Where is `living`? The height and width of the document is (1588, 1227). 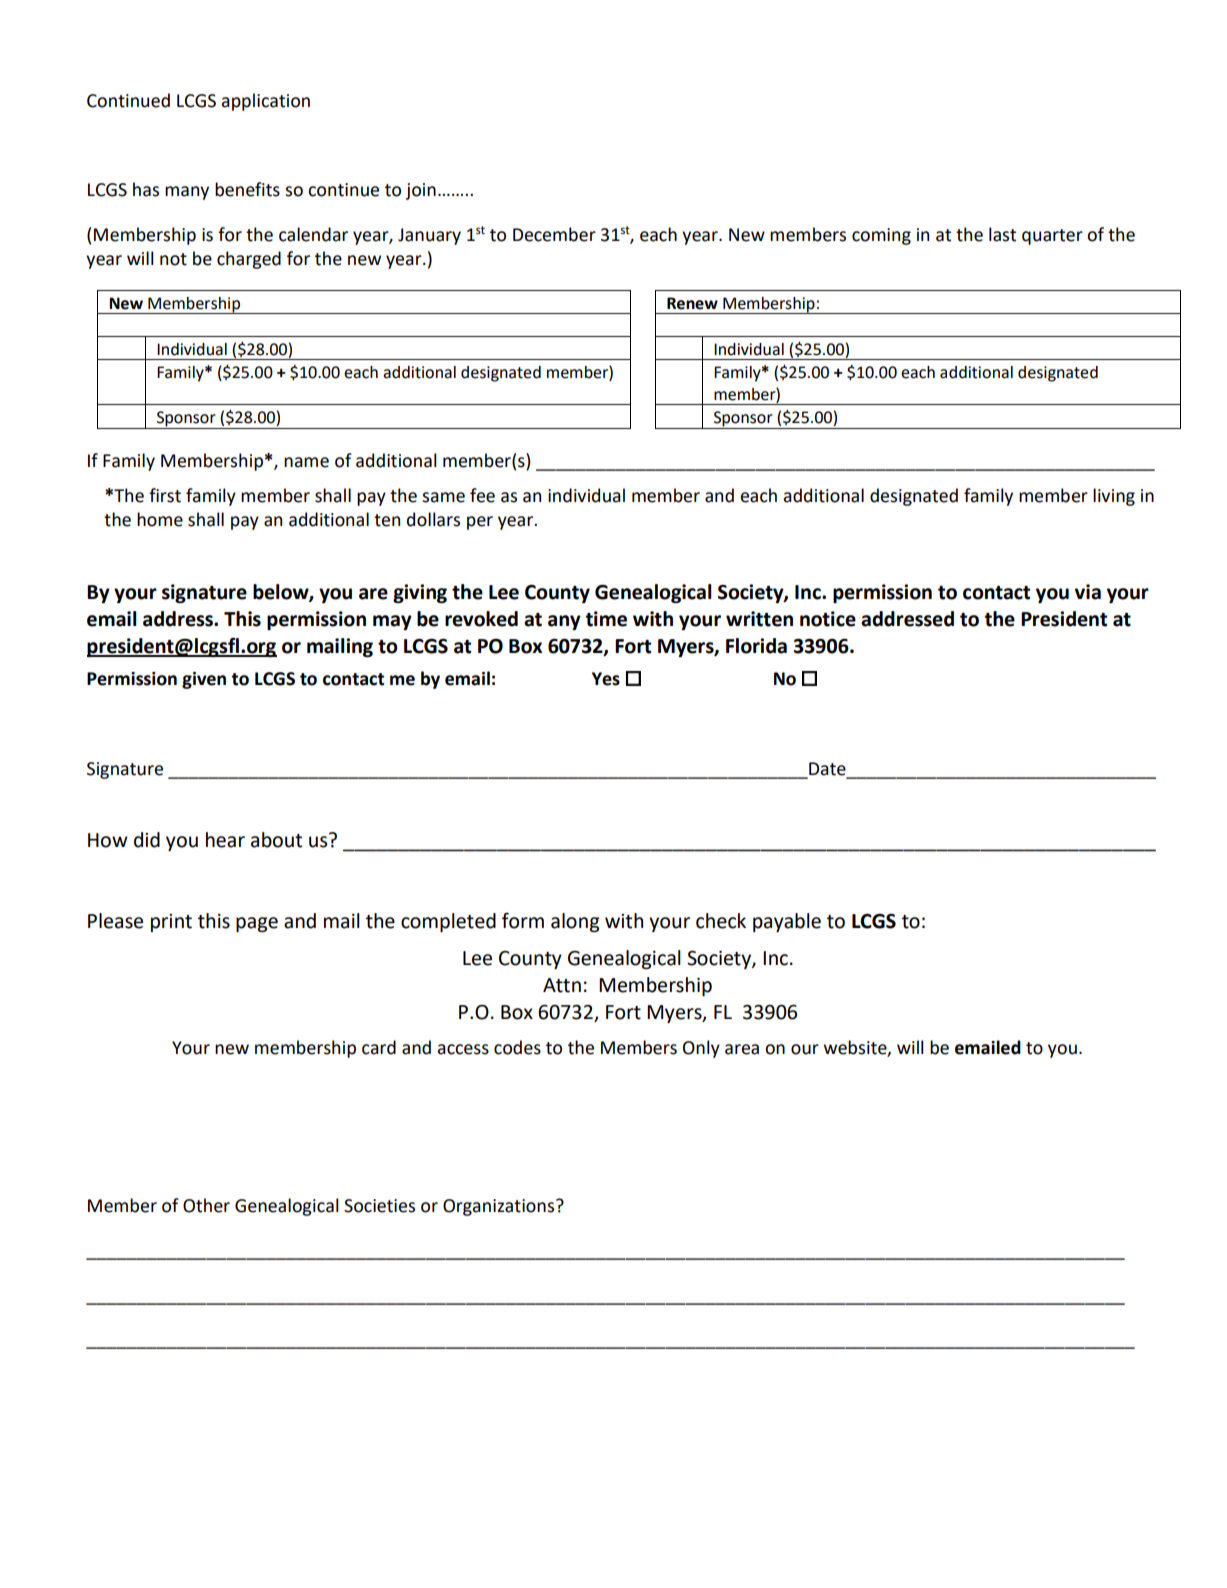 living is located at coordinates (1114, 497).
